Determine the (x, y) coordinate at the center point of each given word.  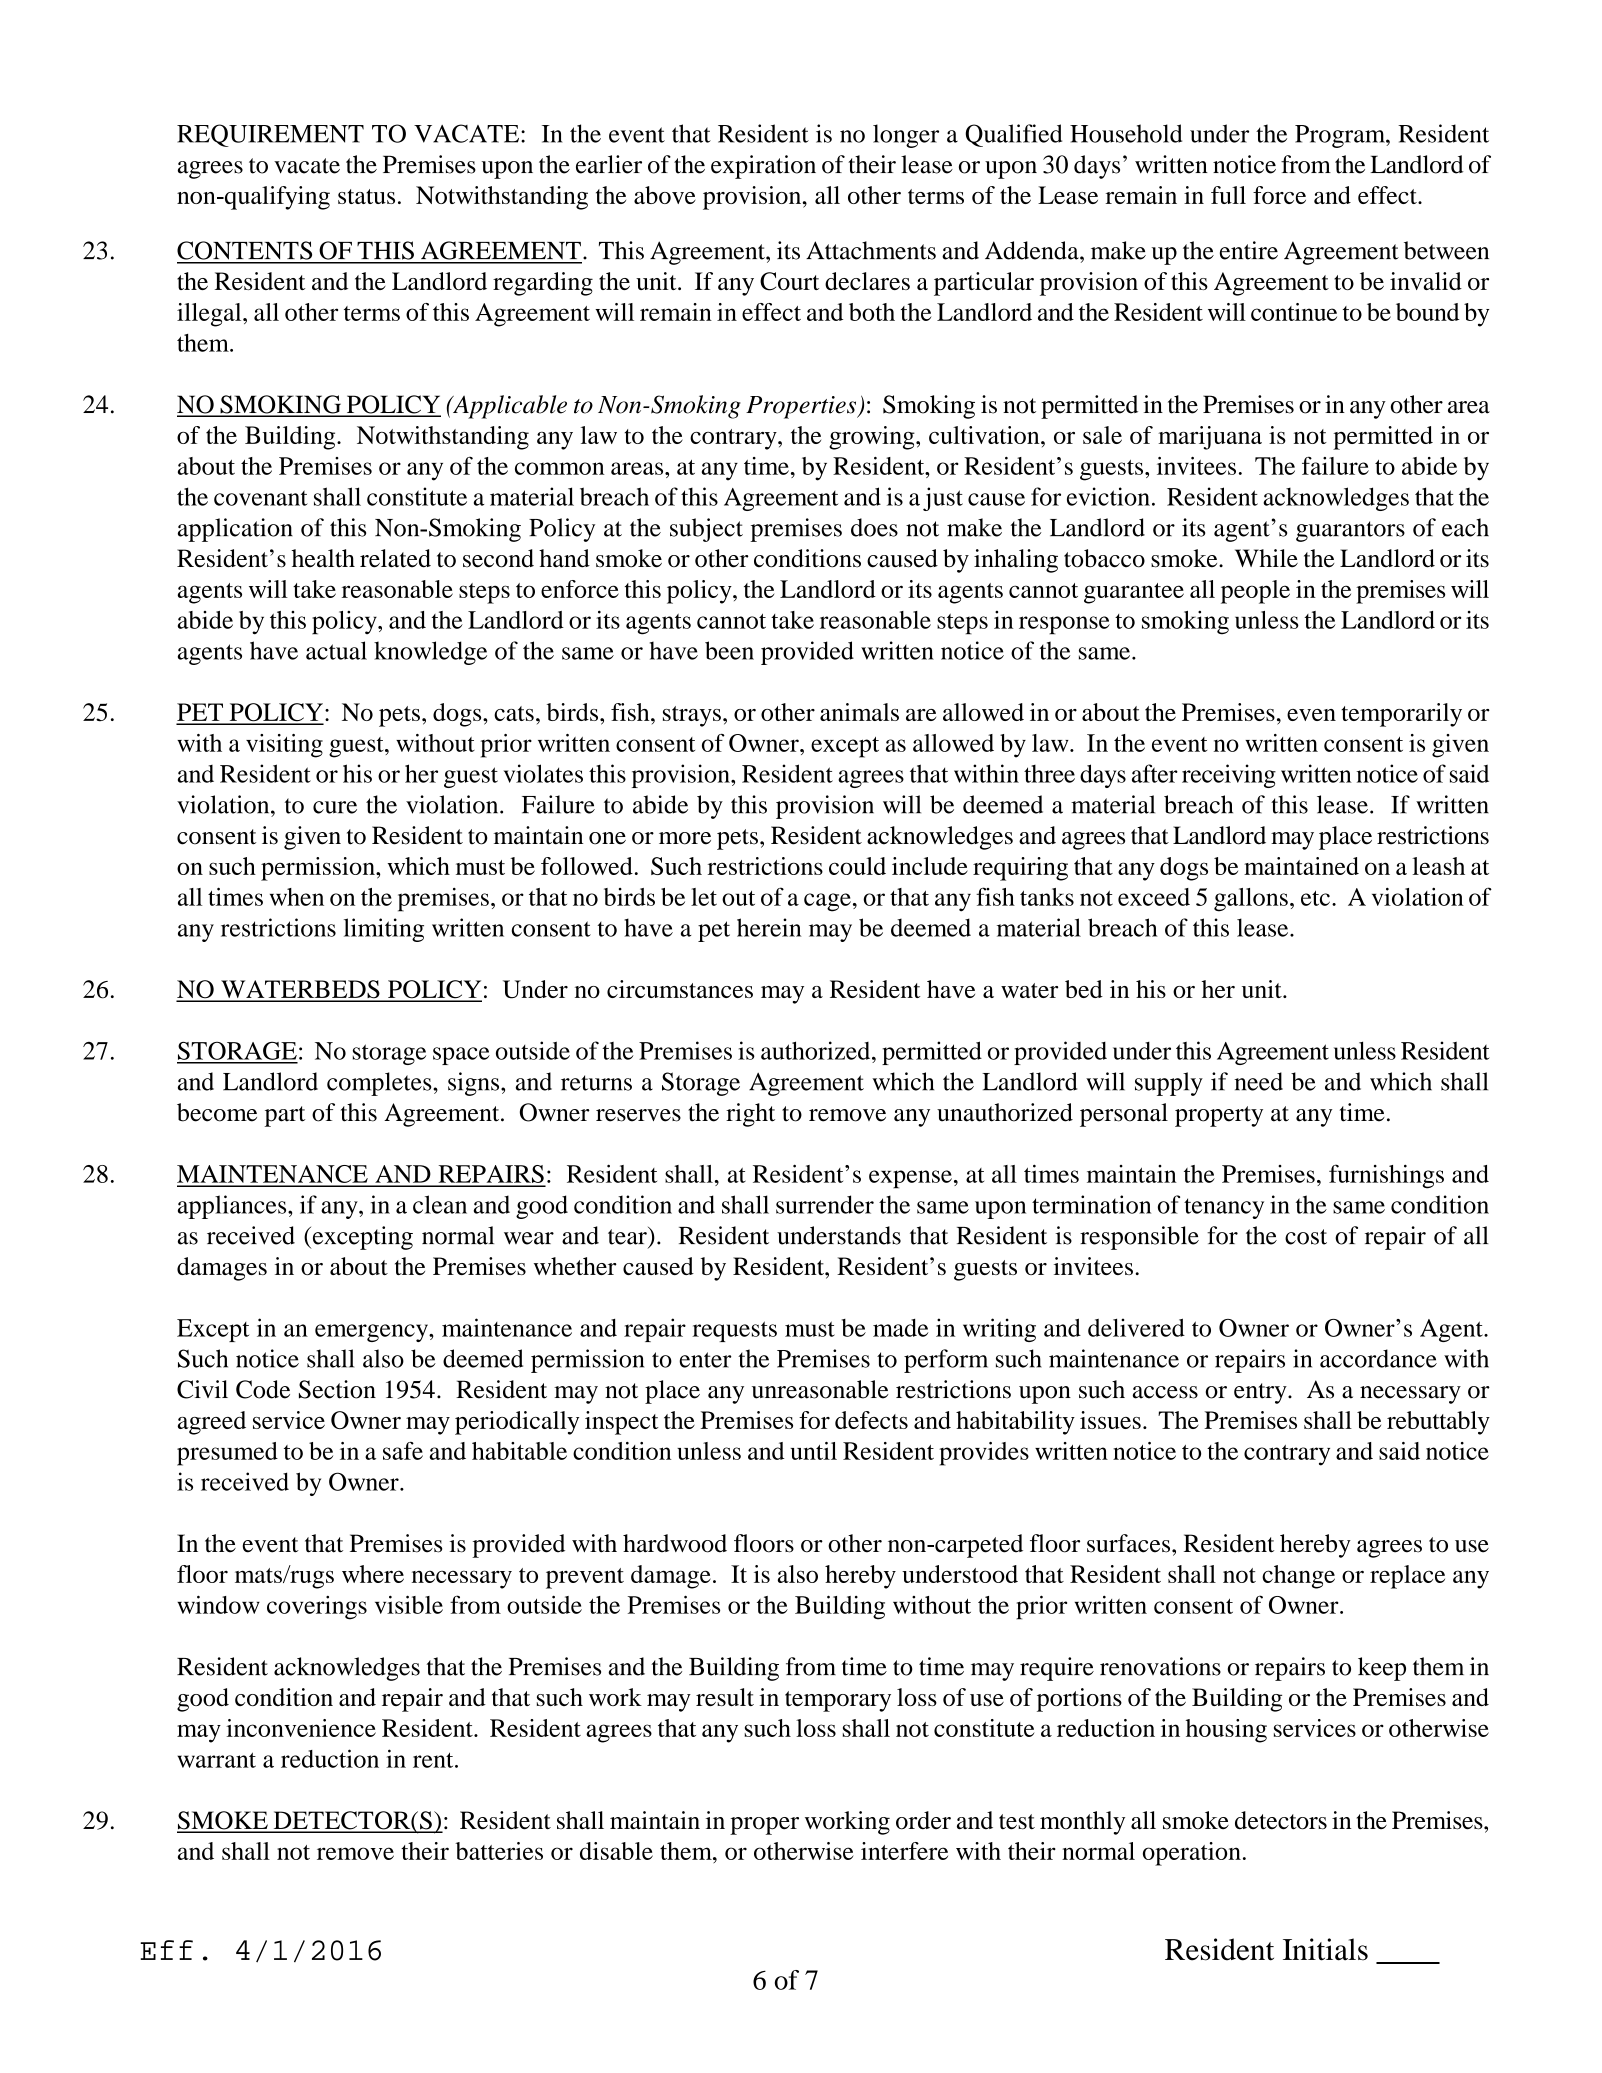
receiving (1229, 776)
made (901, 1328)
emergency (372, 1333)
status (366, 196)
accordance (1378, 1358)
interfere (904, 1851)
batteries (499, 1851)
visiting (284, 746)
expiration (763, 167)
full (1228, 195)
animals (859, 712)
